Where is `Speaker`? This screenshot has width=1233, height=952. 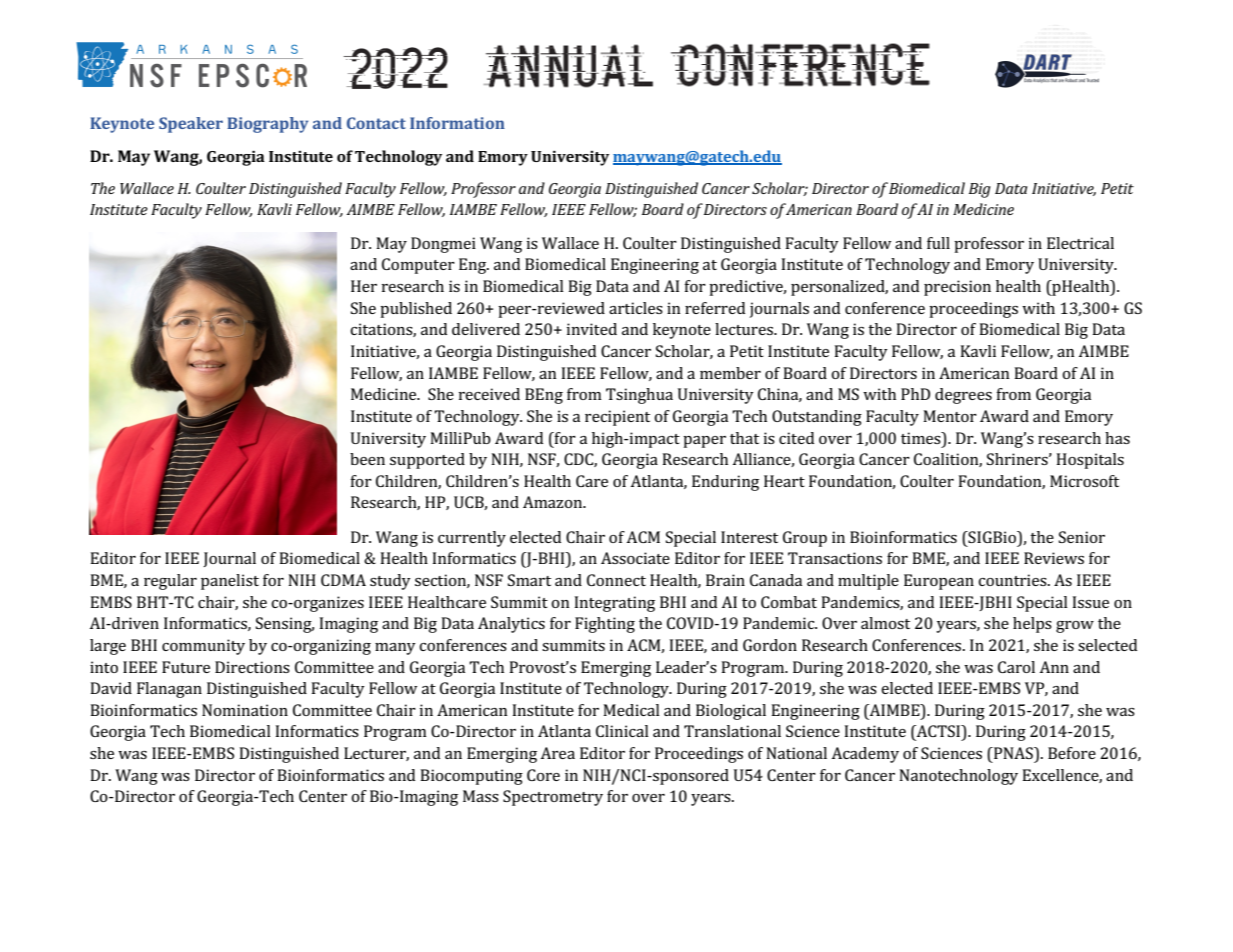 Speaker is located at coordinates (191, 125).
